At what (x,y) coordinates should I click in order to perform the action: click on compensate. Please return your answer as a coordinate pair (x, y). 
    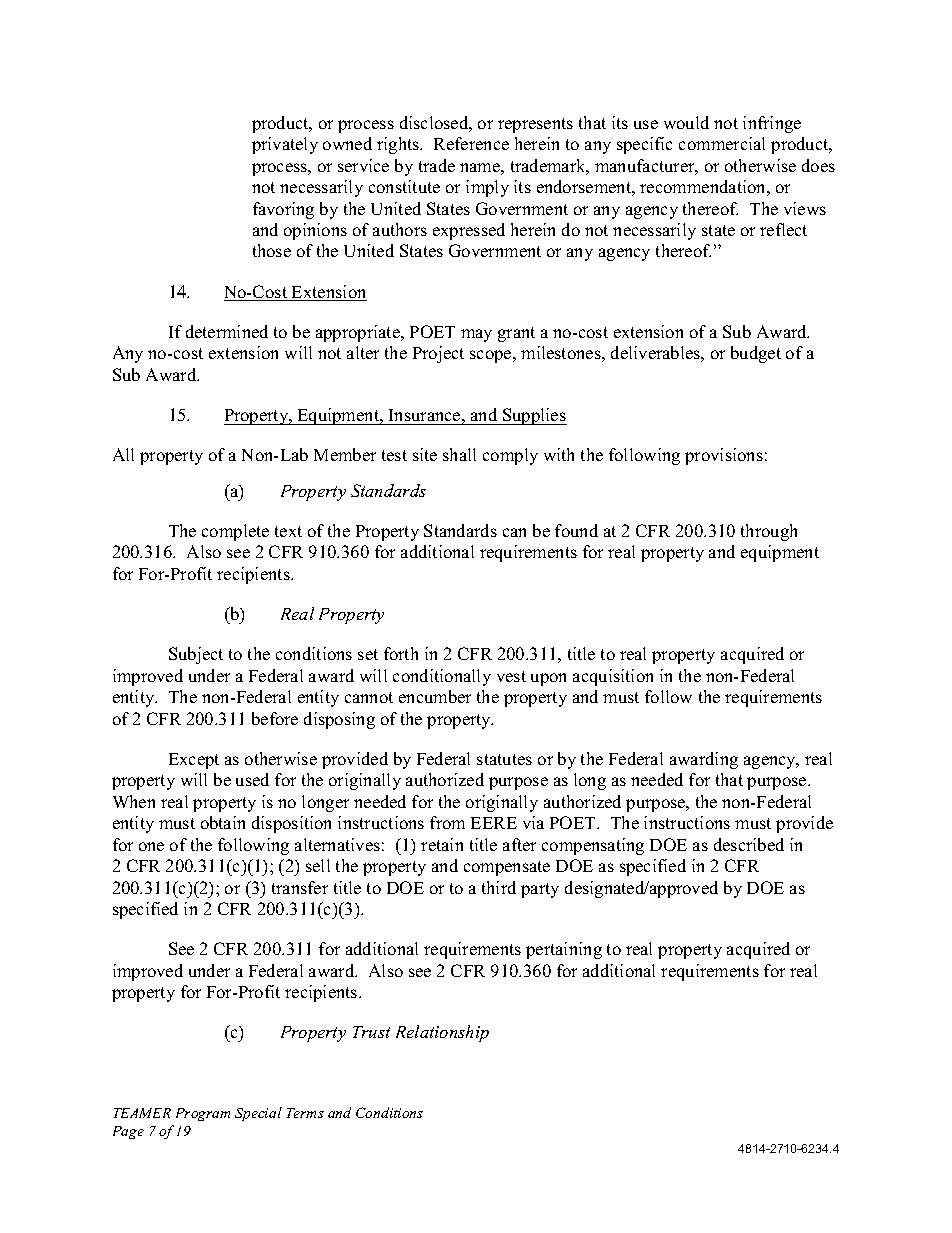
    Looking at the image, I should click on (507, 868).
